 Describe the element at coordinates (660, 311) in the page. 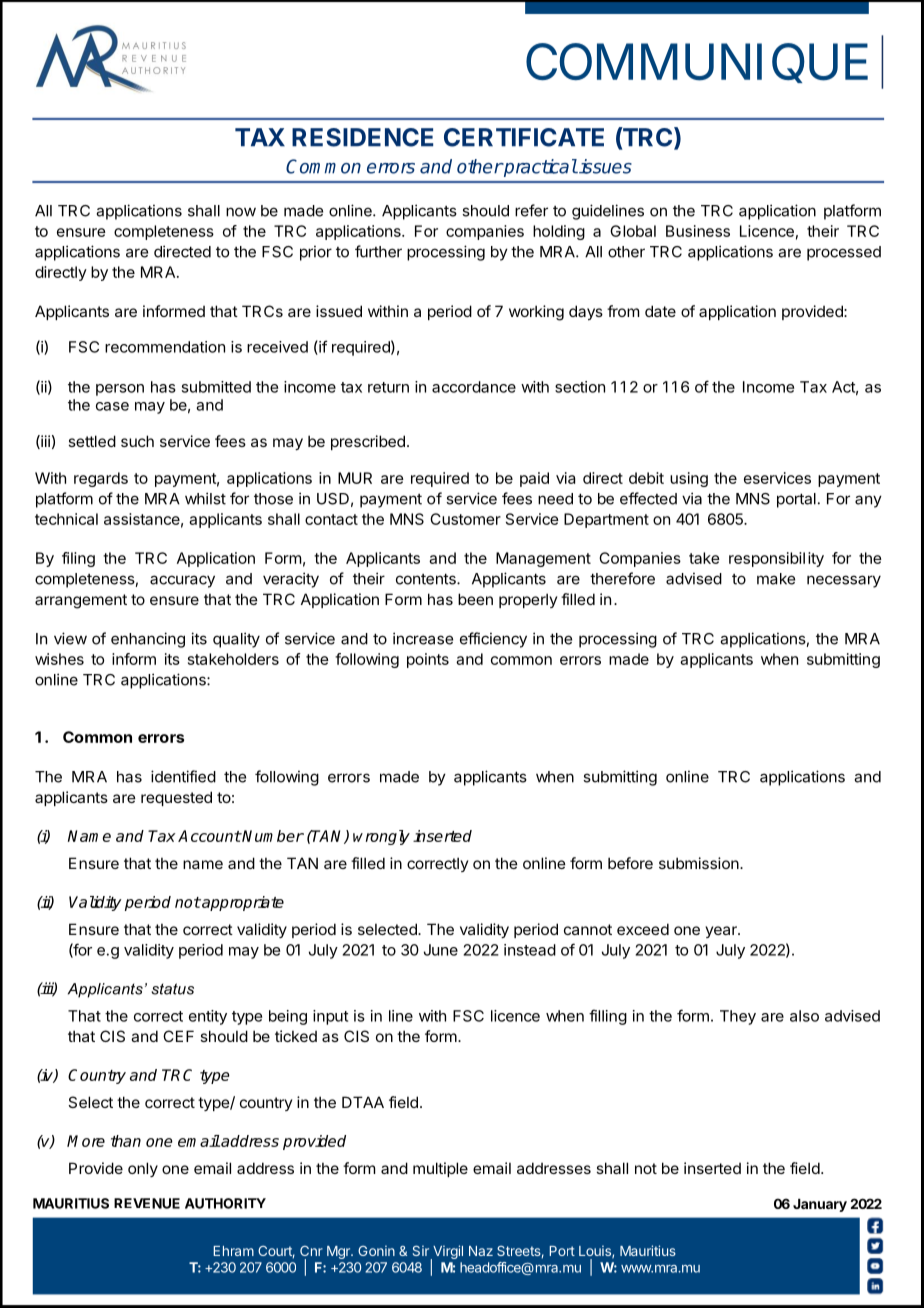

I see `date` at that location.
